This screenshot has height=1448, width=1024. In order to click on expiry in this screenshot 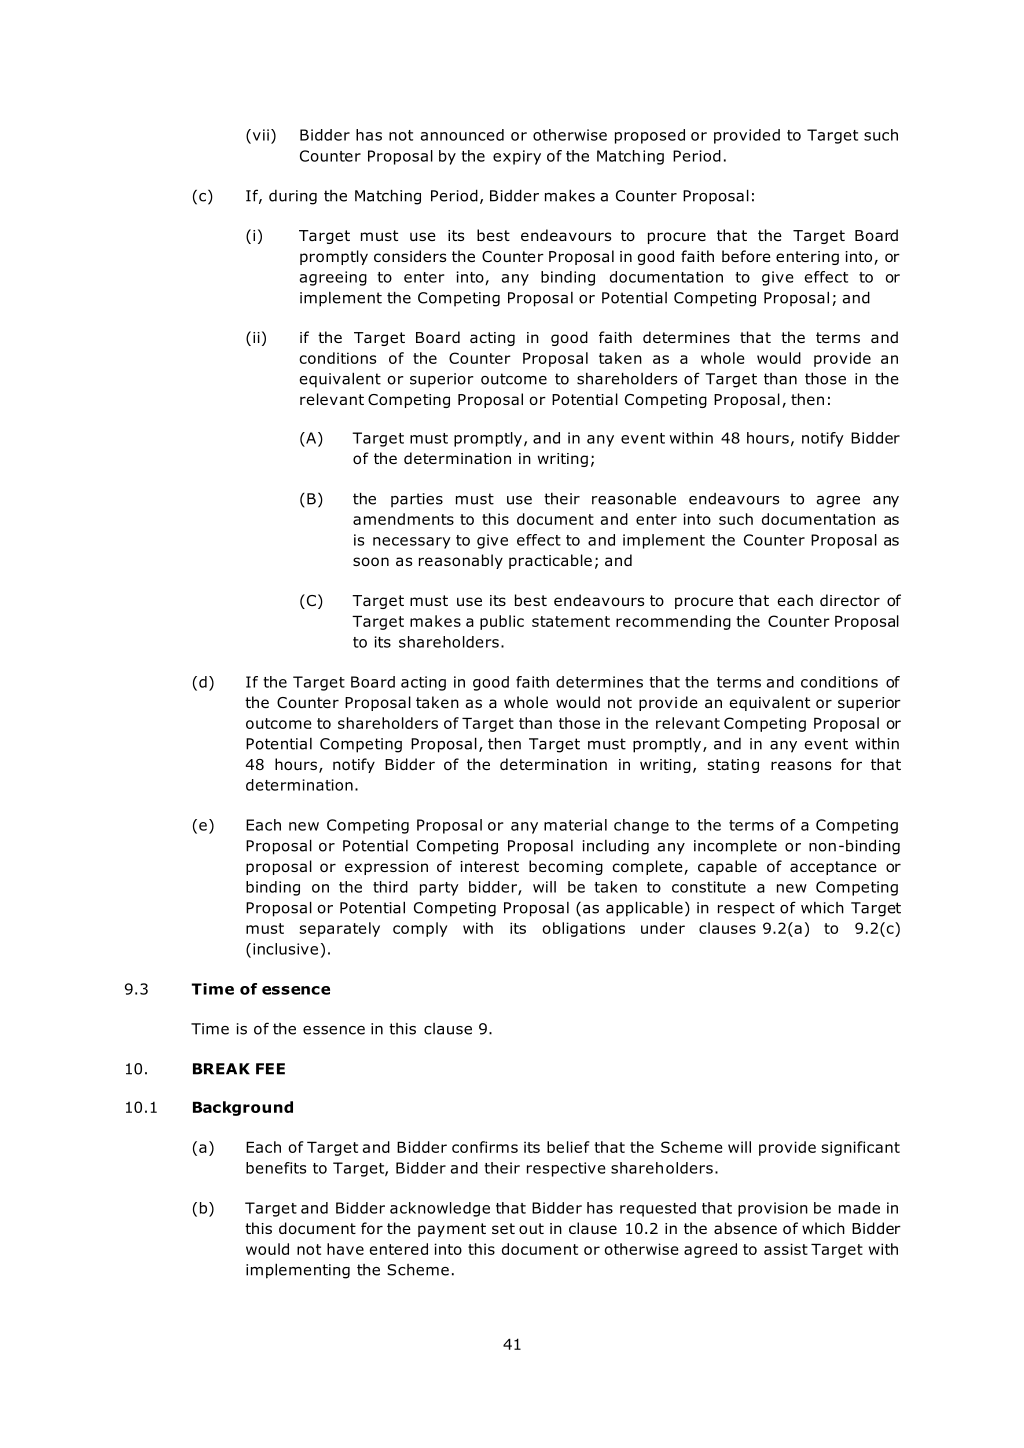, I will do `click(517, 157)`.
